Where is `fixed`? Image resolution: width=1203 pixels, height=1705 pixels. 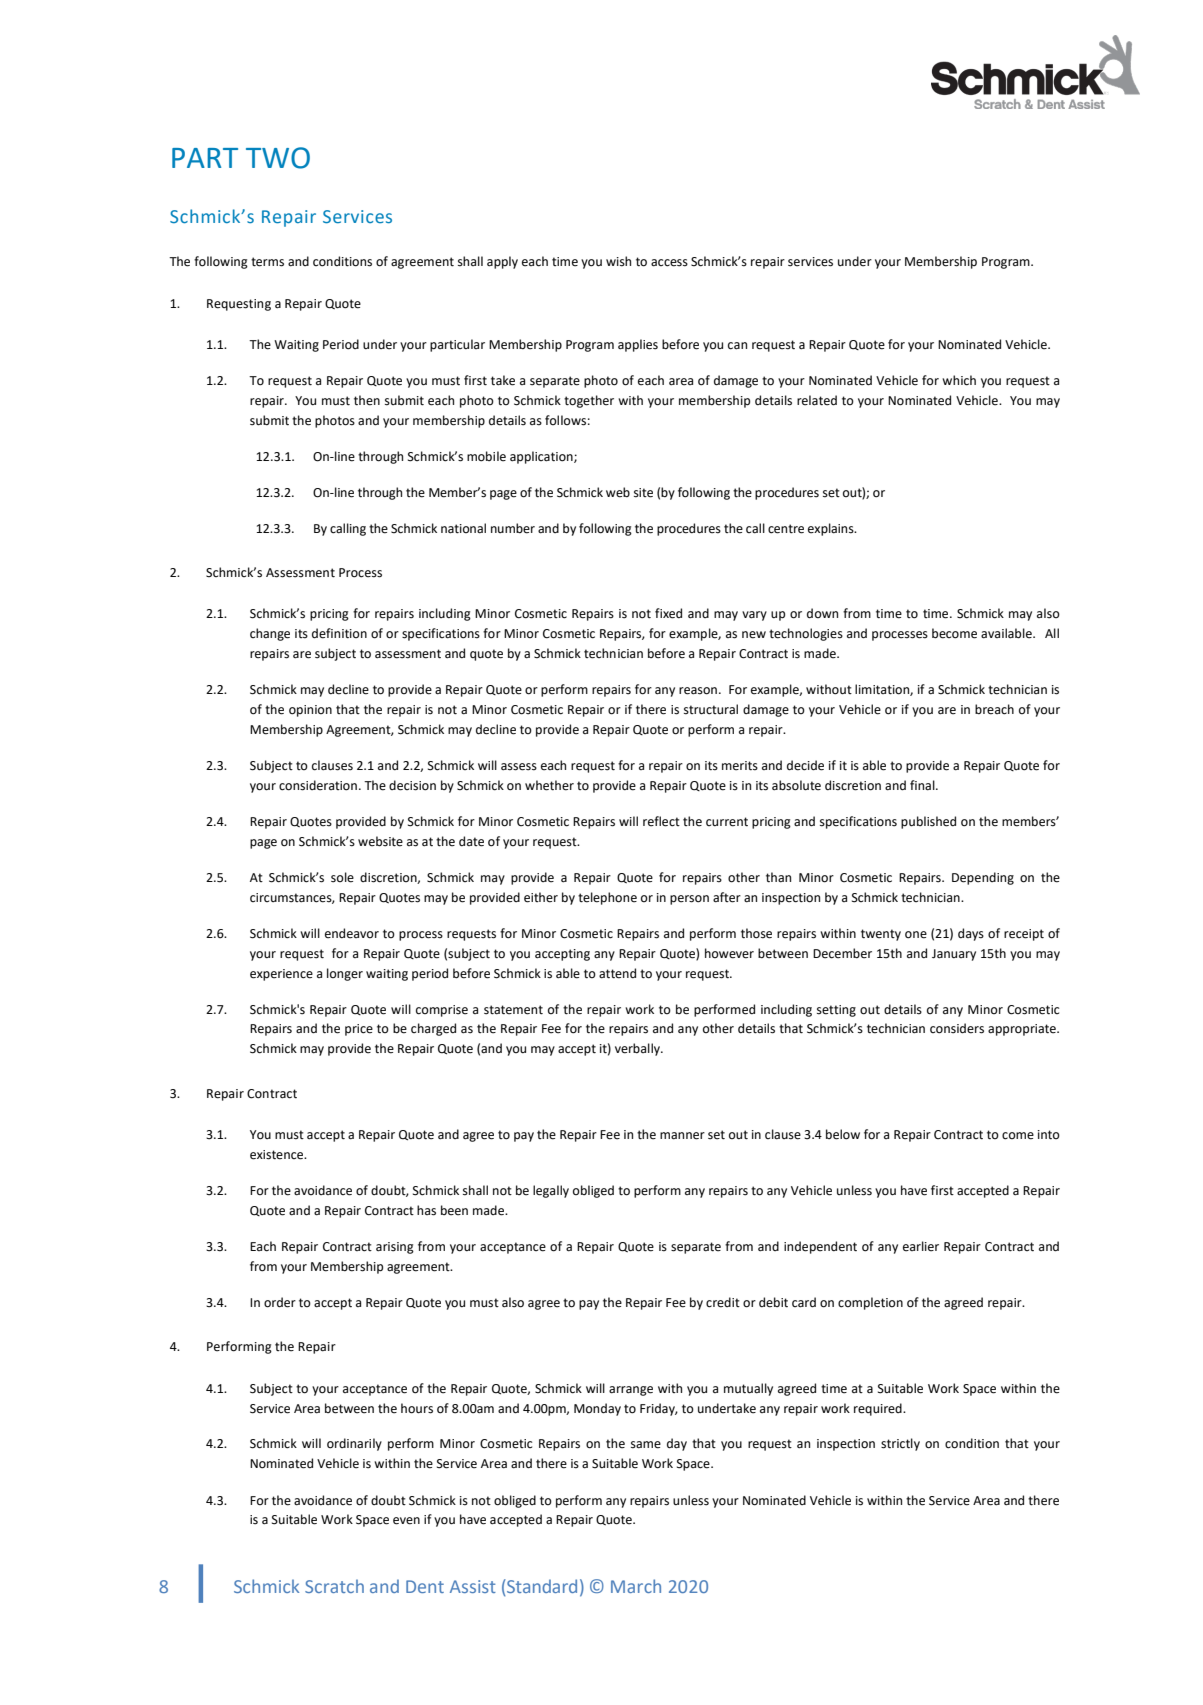
fixed is located at coordinates (668, 613).
